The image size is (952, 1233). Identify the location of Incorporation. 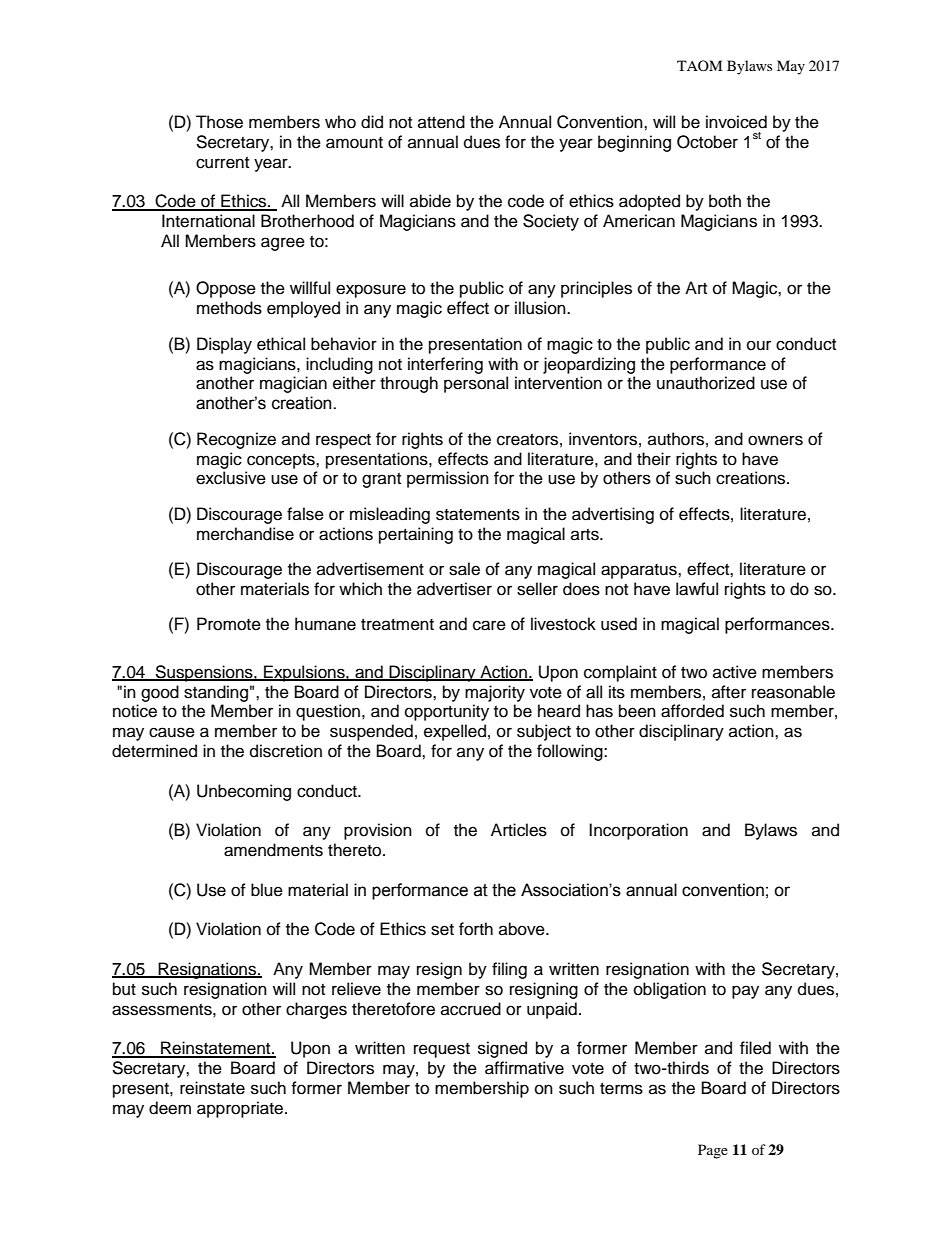
(638, 831).
